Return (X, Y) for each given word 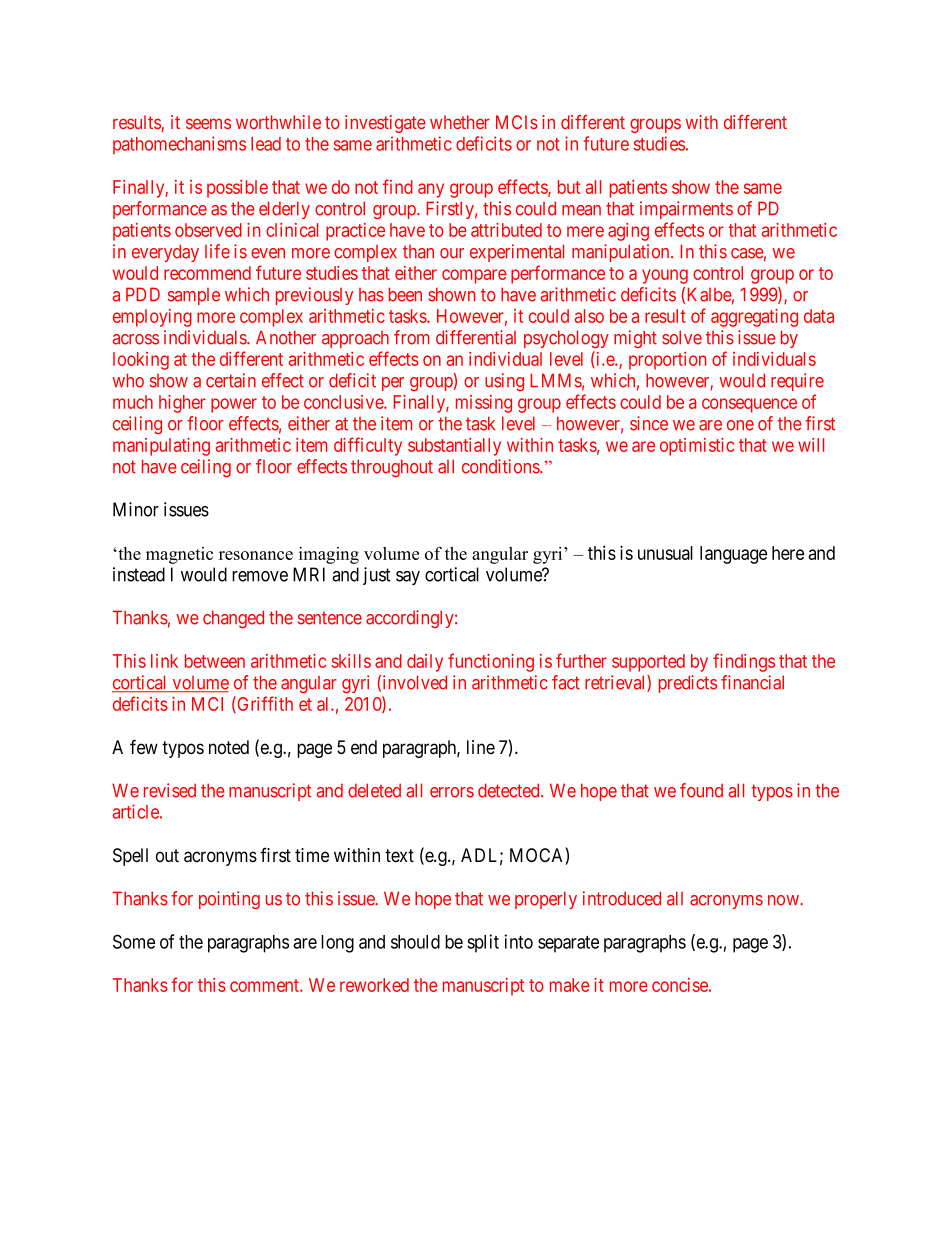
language (733, 555)
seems (208, 123)
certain (231, 380)
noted (229, 747)
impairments (686, 210)
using (504, 382)
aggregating (754, 318)
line (481, 747)
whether (460, 122)
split (483, 943)
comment (265, 985)
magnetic (179, 555)
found (701, 790)
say (408, 578)
